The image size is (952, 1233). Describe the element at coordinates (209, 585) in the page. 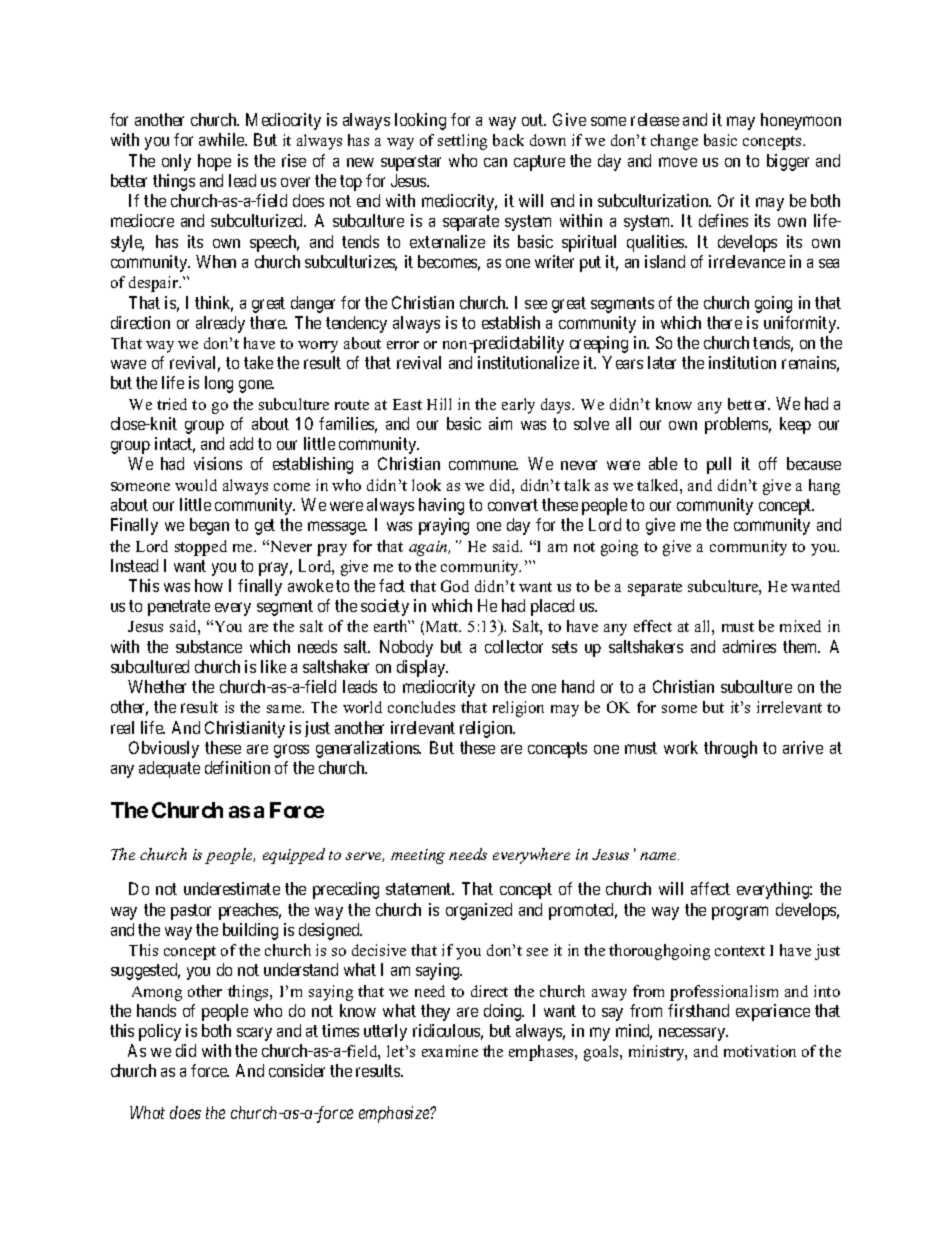

I see `how` at that location.
